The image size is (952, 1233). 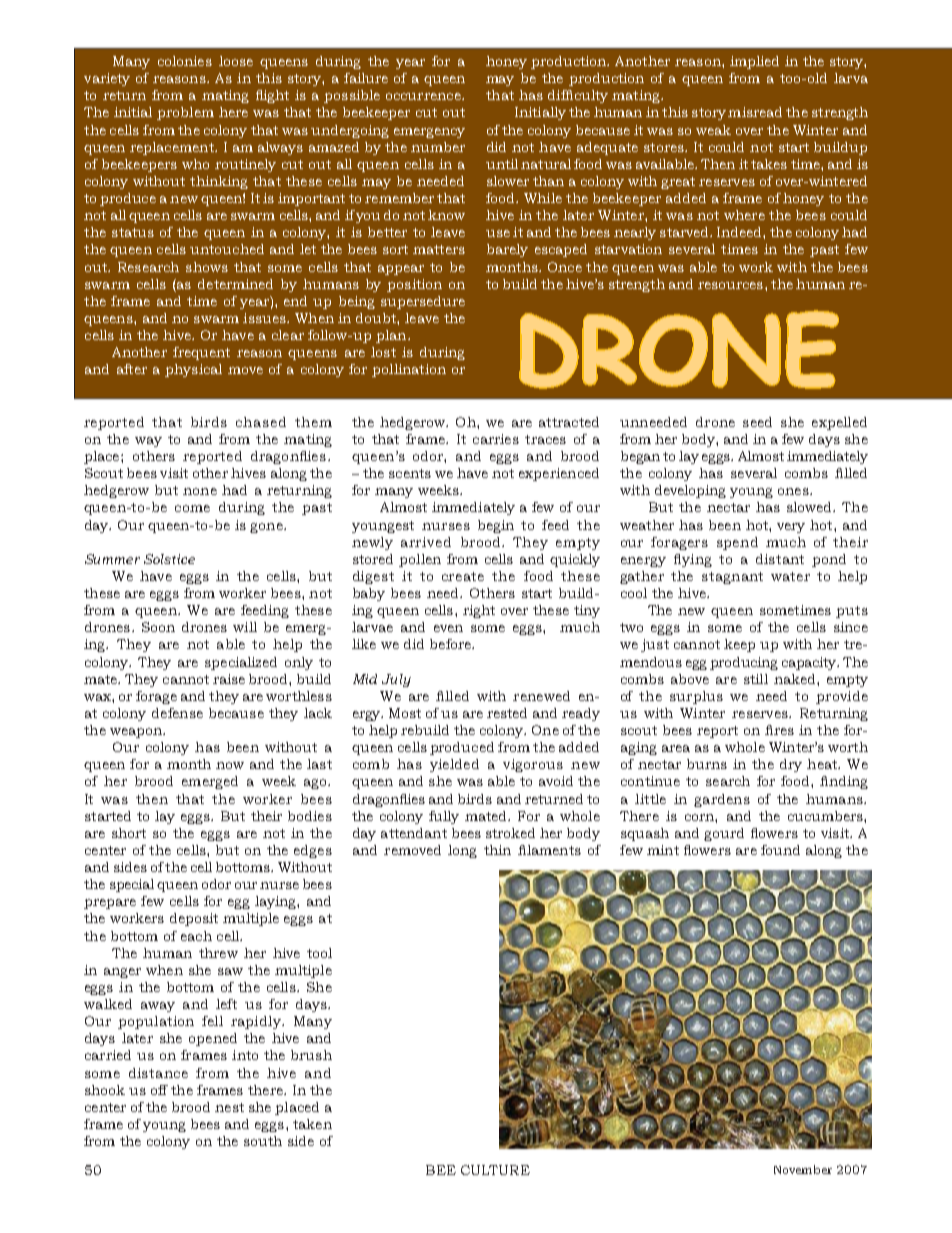 What do you see at coordinates (158, 627) in the image?
I see `Soon` at bounding box center [158, 627].
